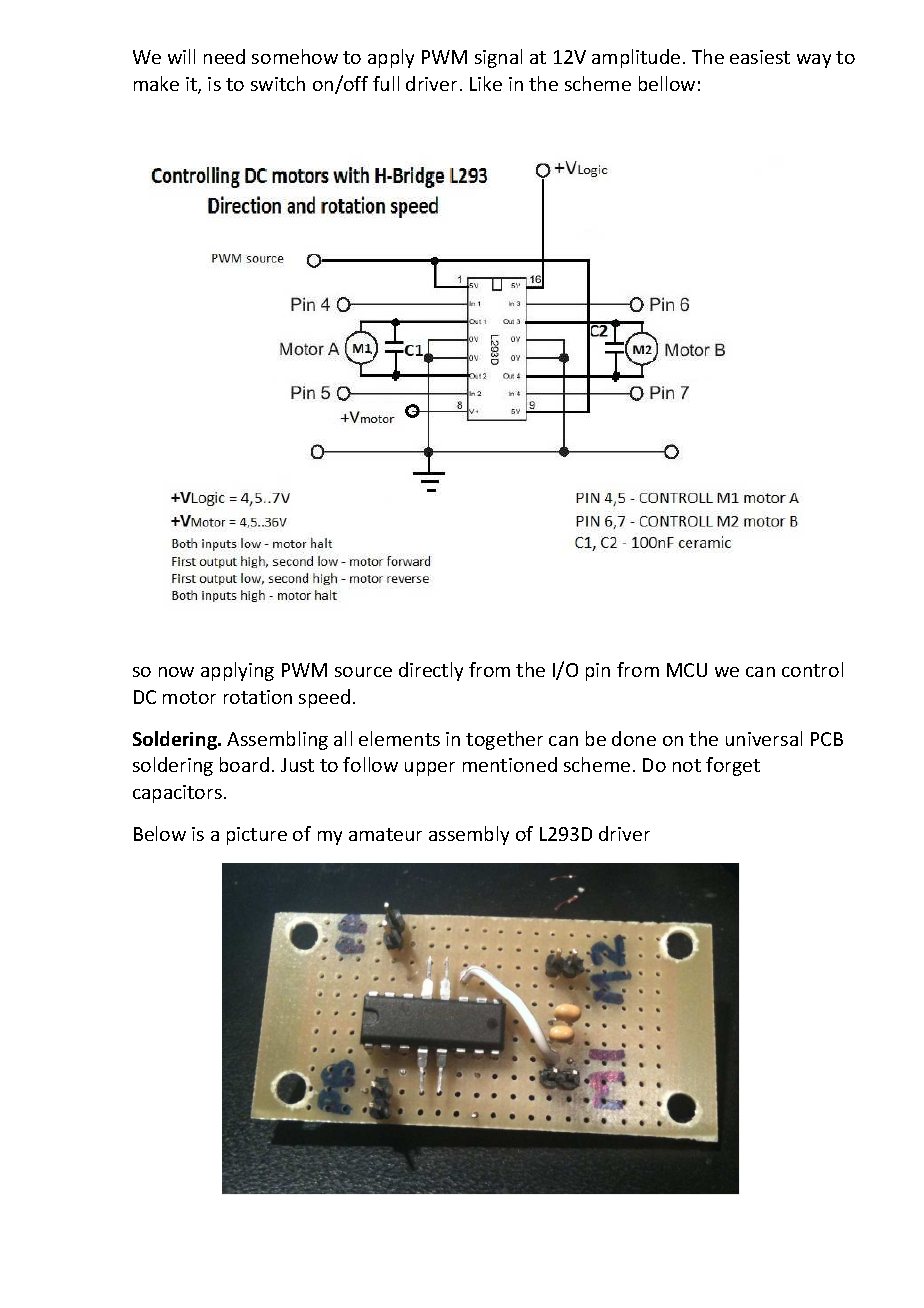  Describe the element at coordinates (176, 672) in the screenshot. I see `now` at that location.
